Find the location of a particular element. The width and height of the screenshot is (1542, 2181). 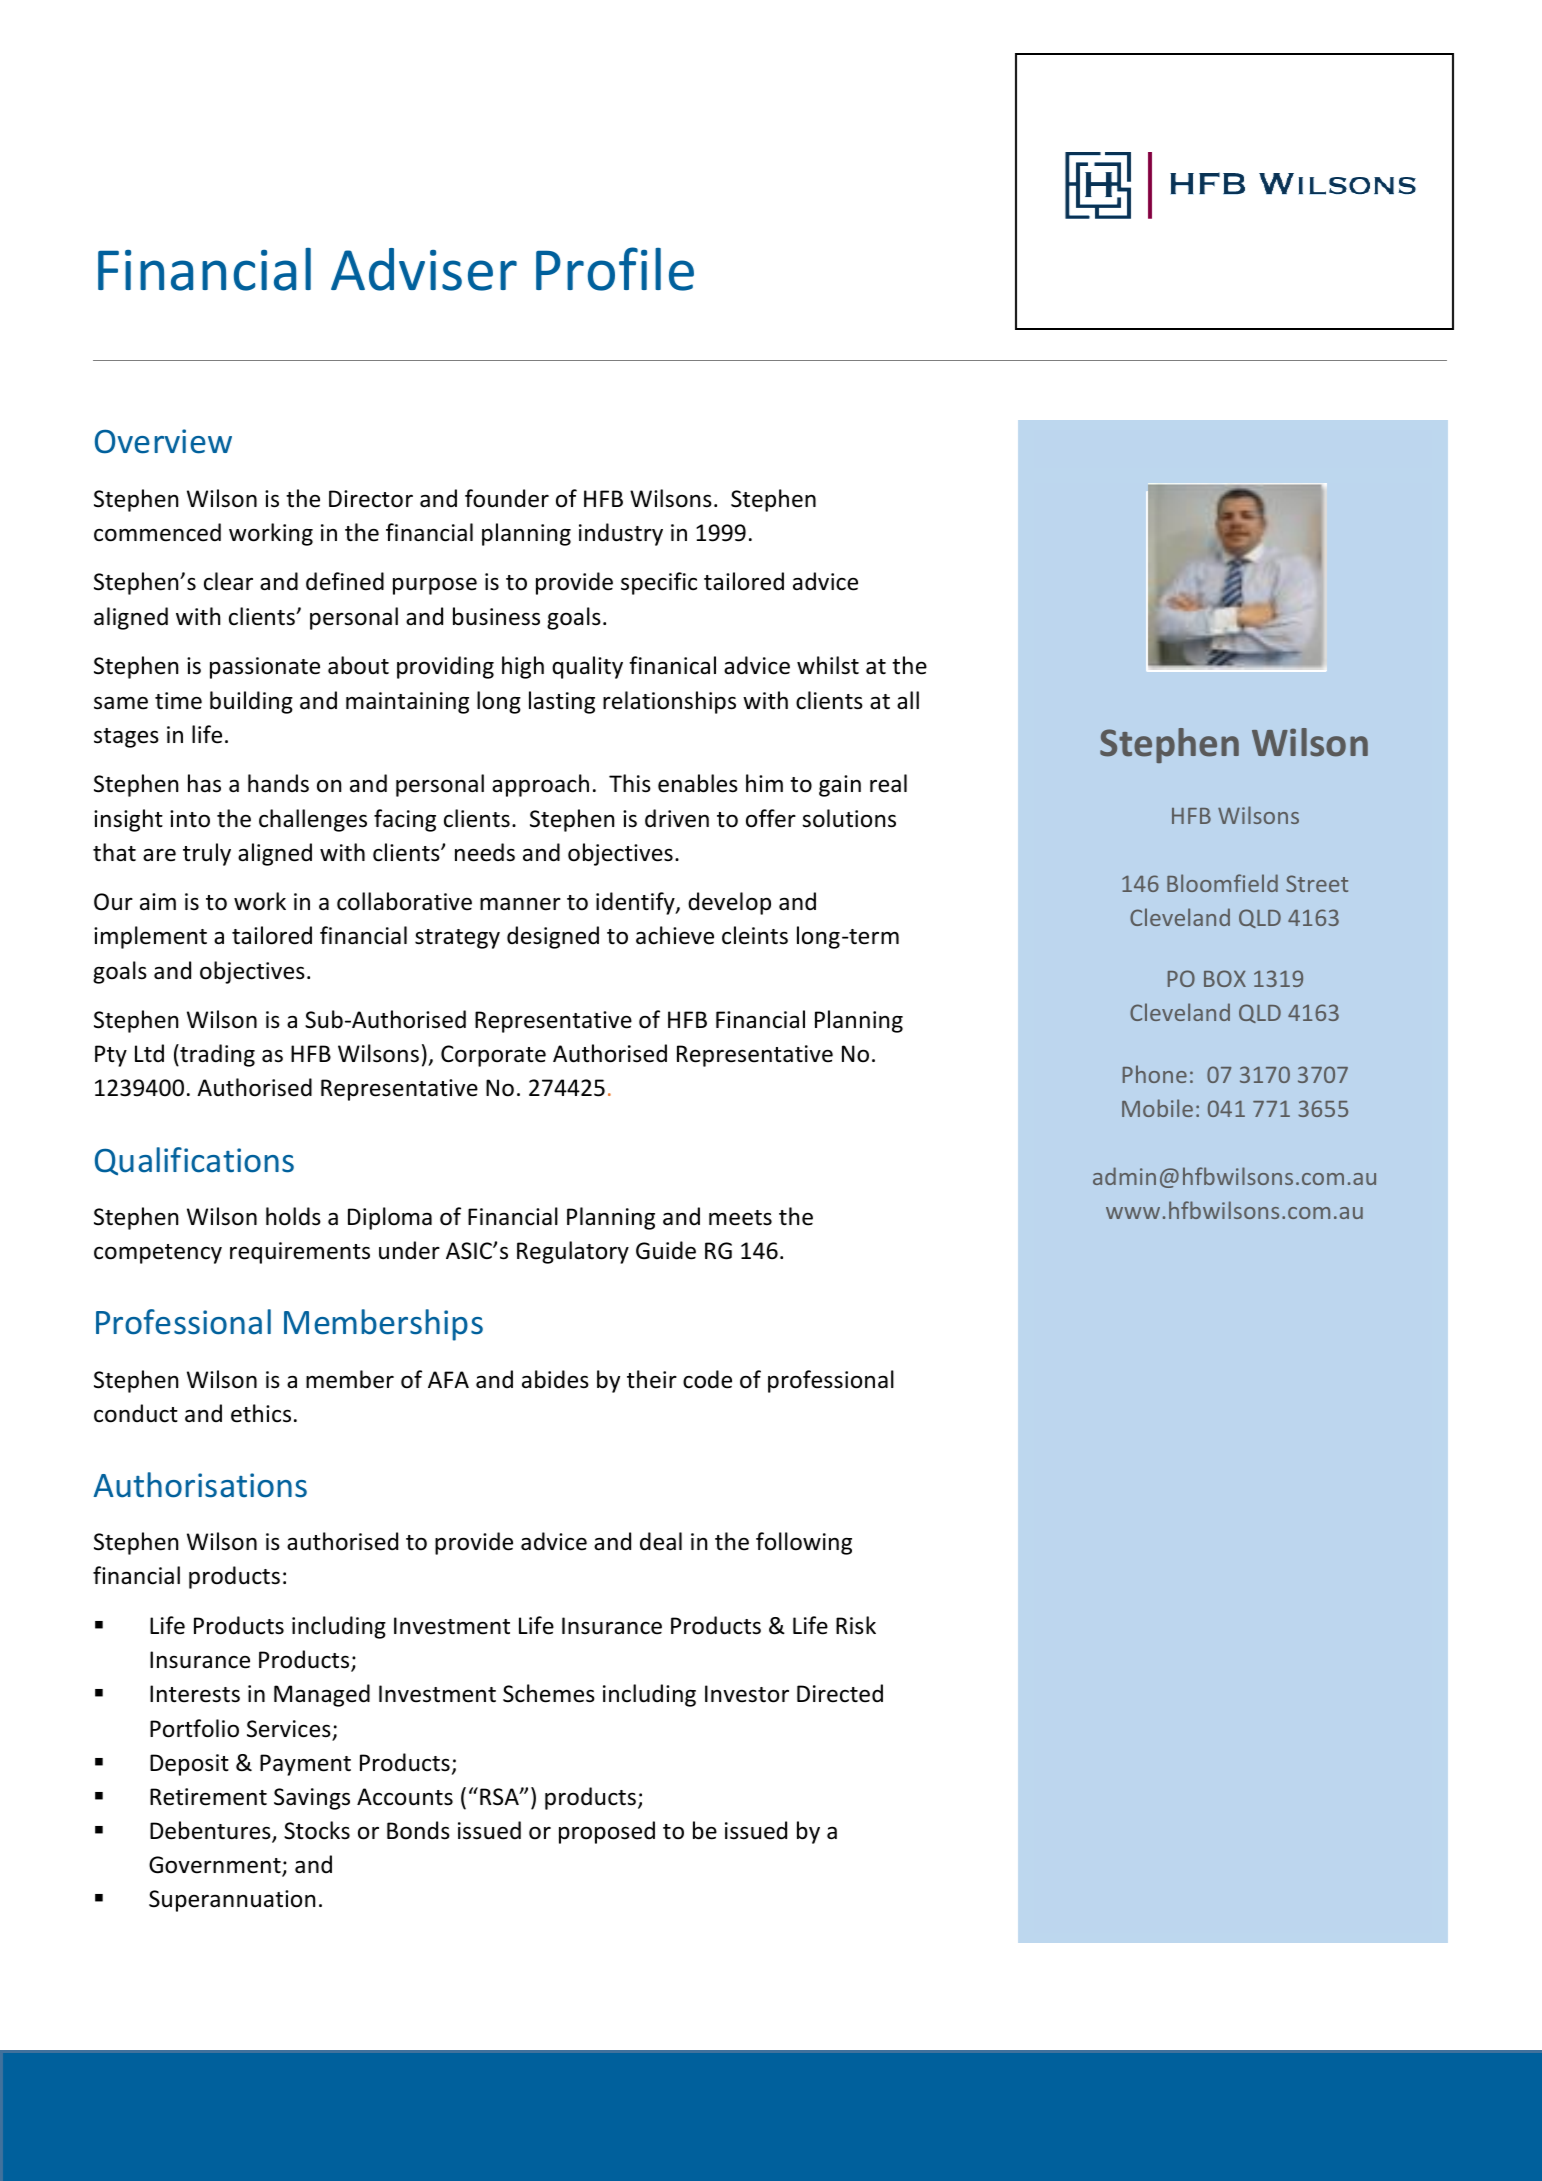

trading is located at coordinates (216, 1055).
